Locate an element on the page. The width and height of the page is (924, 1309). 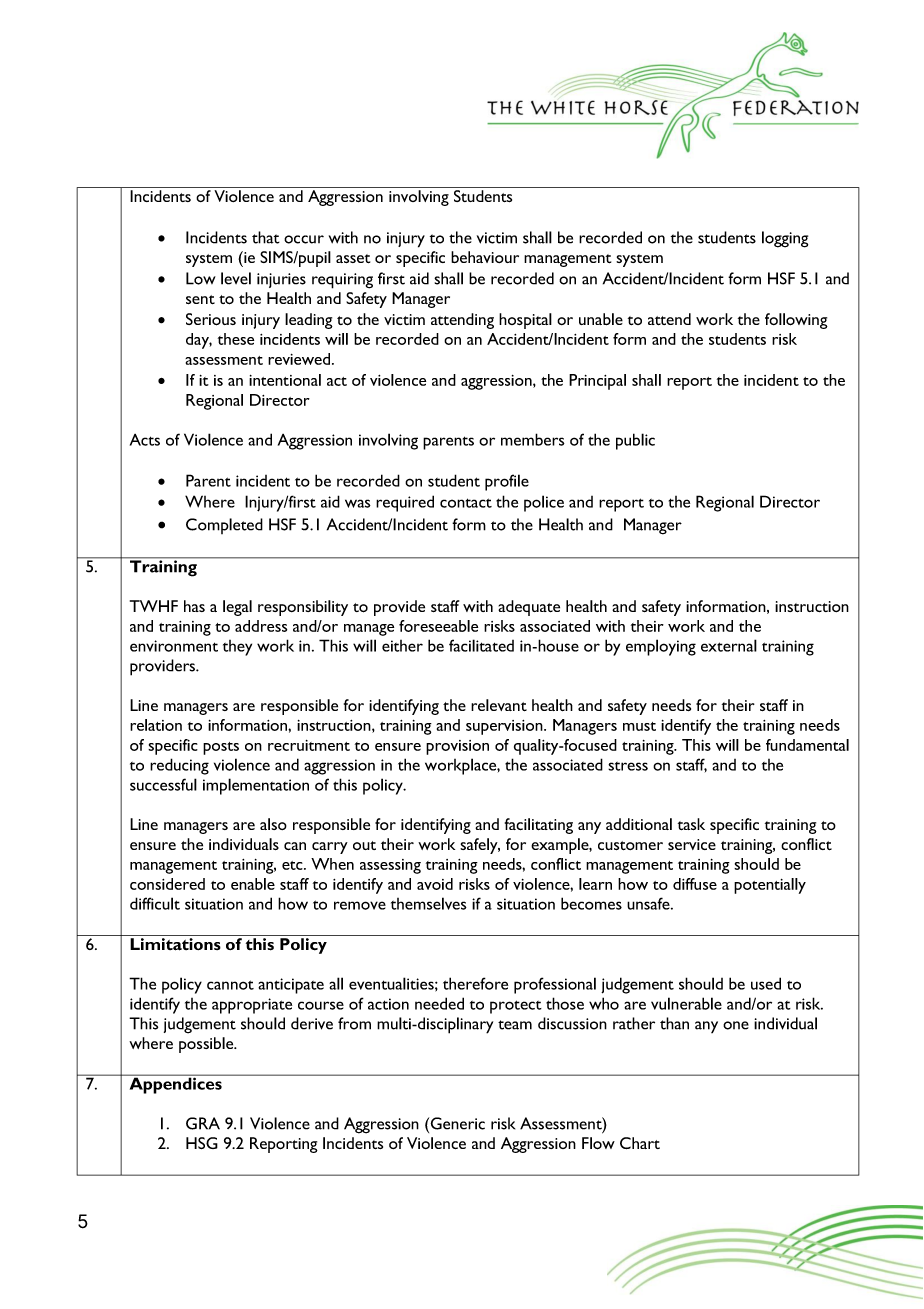
profile is located at coordinates (507, 482).
